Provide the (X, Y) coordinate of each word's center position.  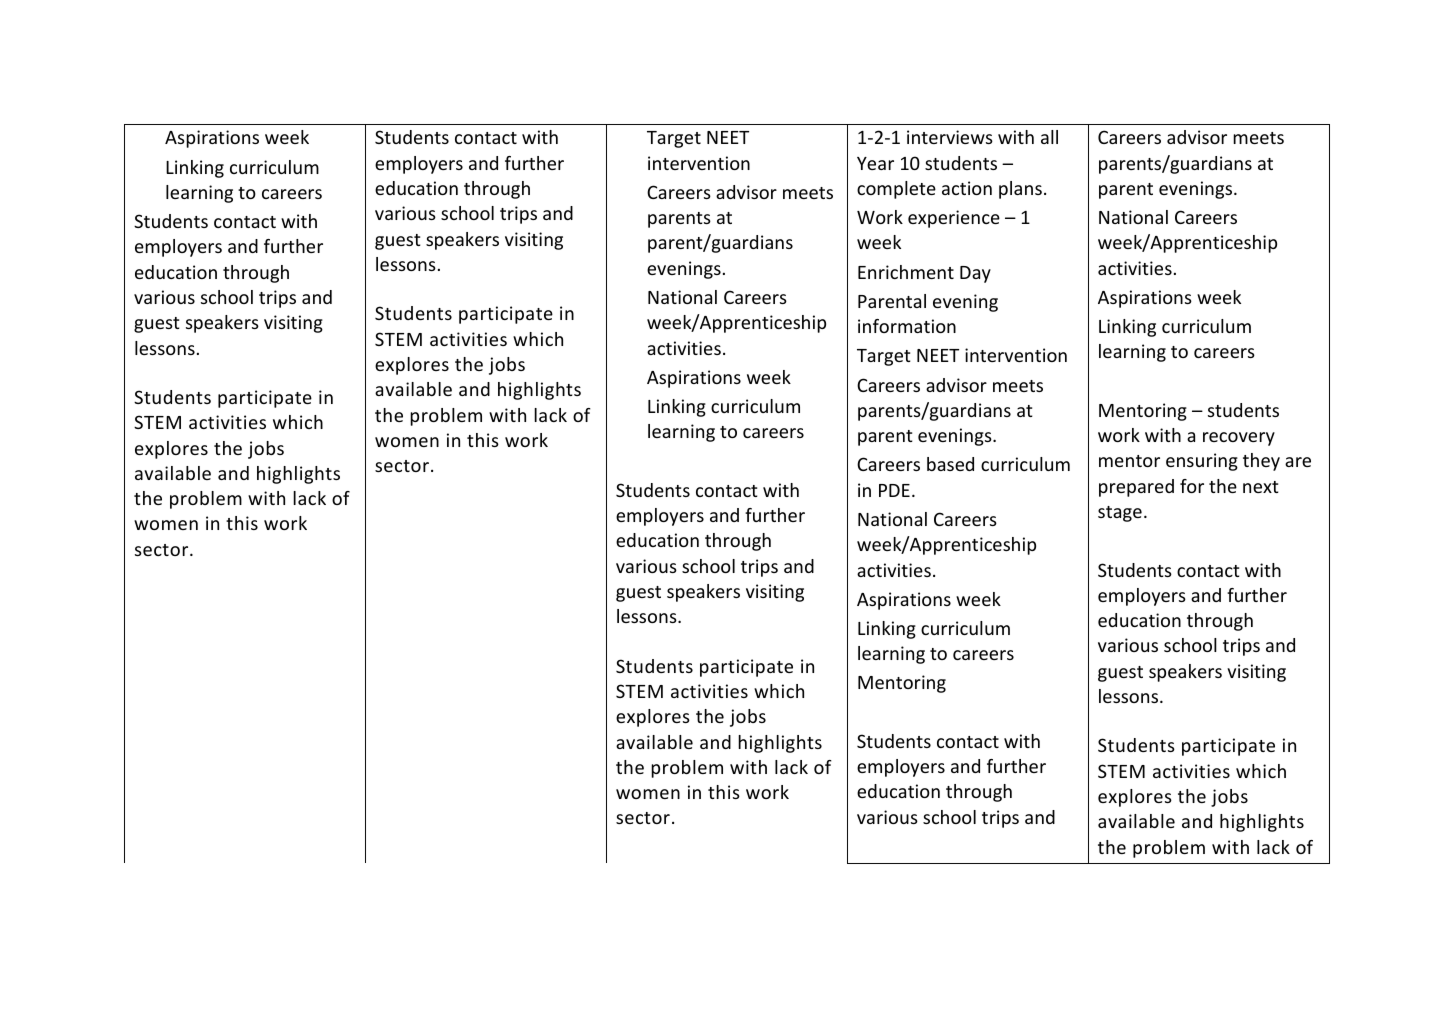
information (907, 326)
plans (1020, 190)
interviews (950, 137)
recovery (1239, 439)
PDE (894, 490)
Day (975, 274)
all (1049, 137)
